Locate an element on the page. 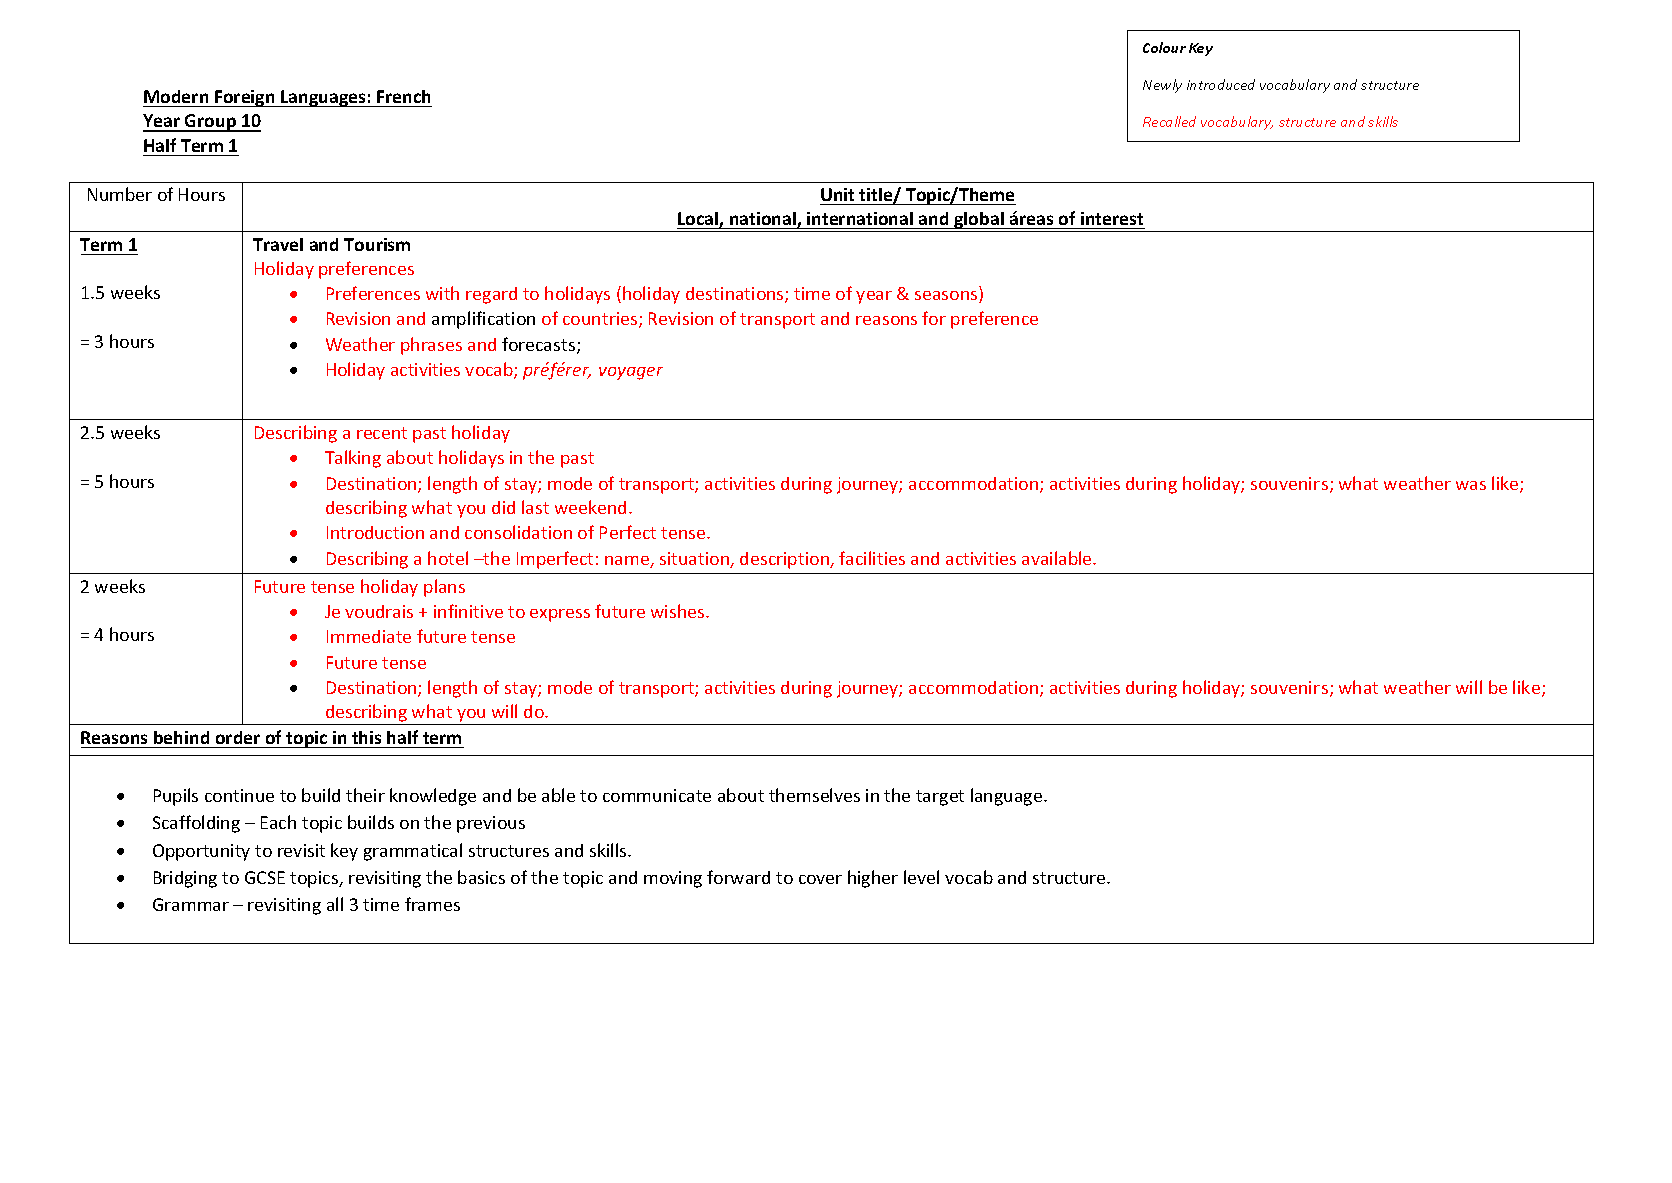 This page has width=1672, height=1183. introduced is located at coordinates (1221, 84).
